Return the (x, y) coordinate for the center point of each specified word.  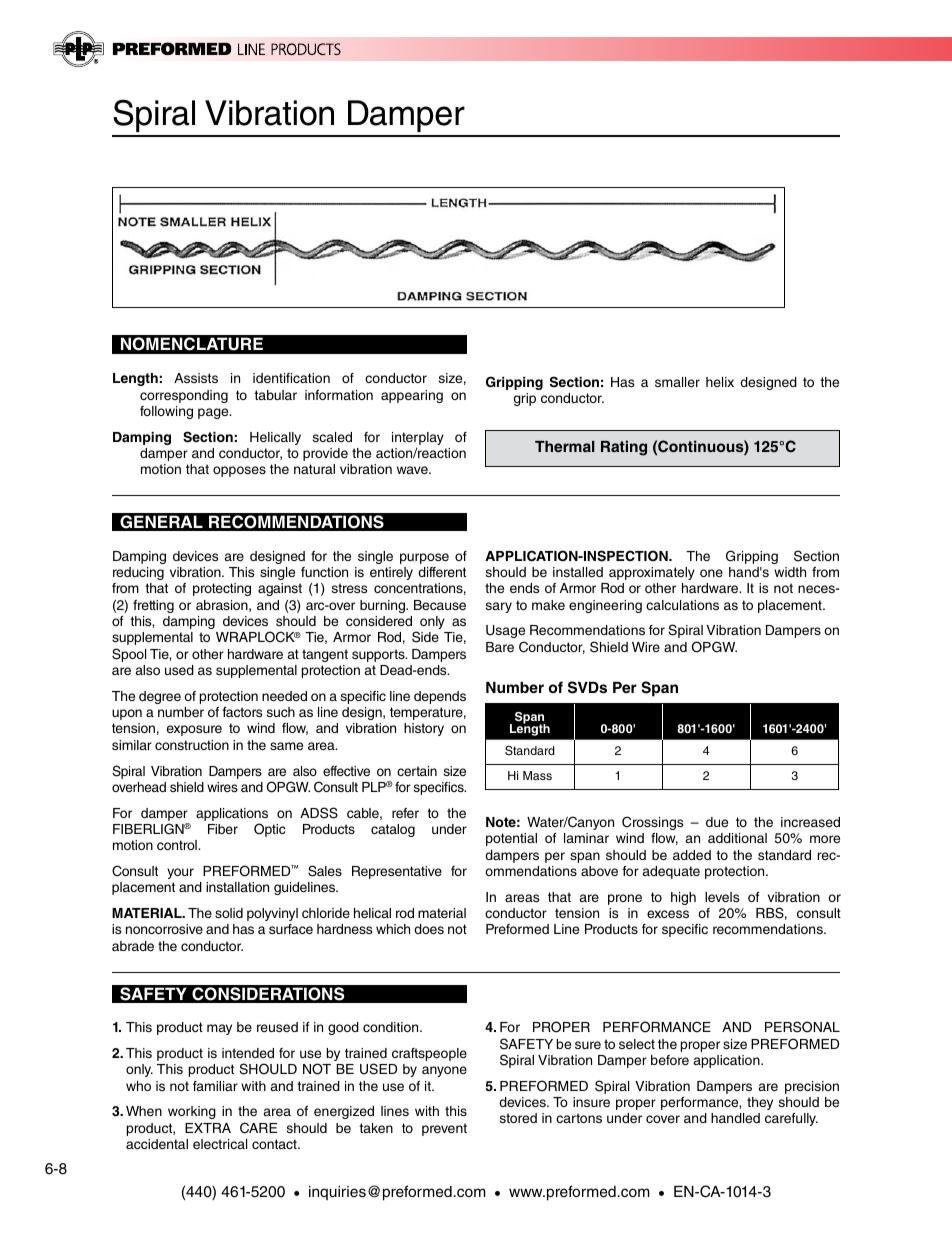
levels (722, 897)
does (429, 929)
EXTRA (208, 1128)
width (790, 572)
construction (192, 745)
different (442, 572)
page (214, 413)
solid (229, 913)
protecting (222, 589)
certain (417, 771)
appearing (412, 396)
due (717, 822)
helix (720, 382)
